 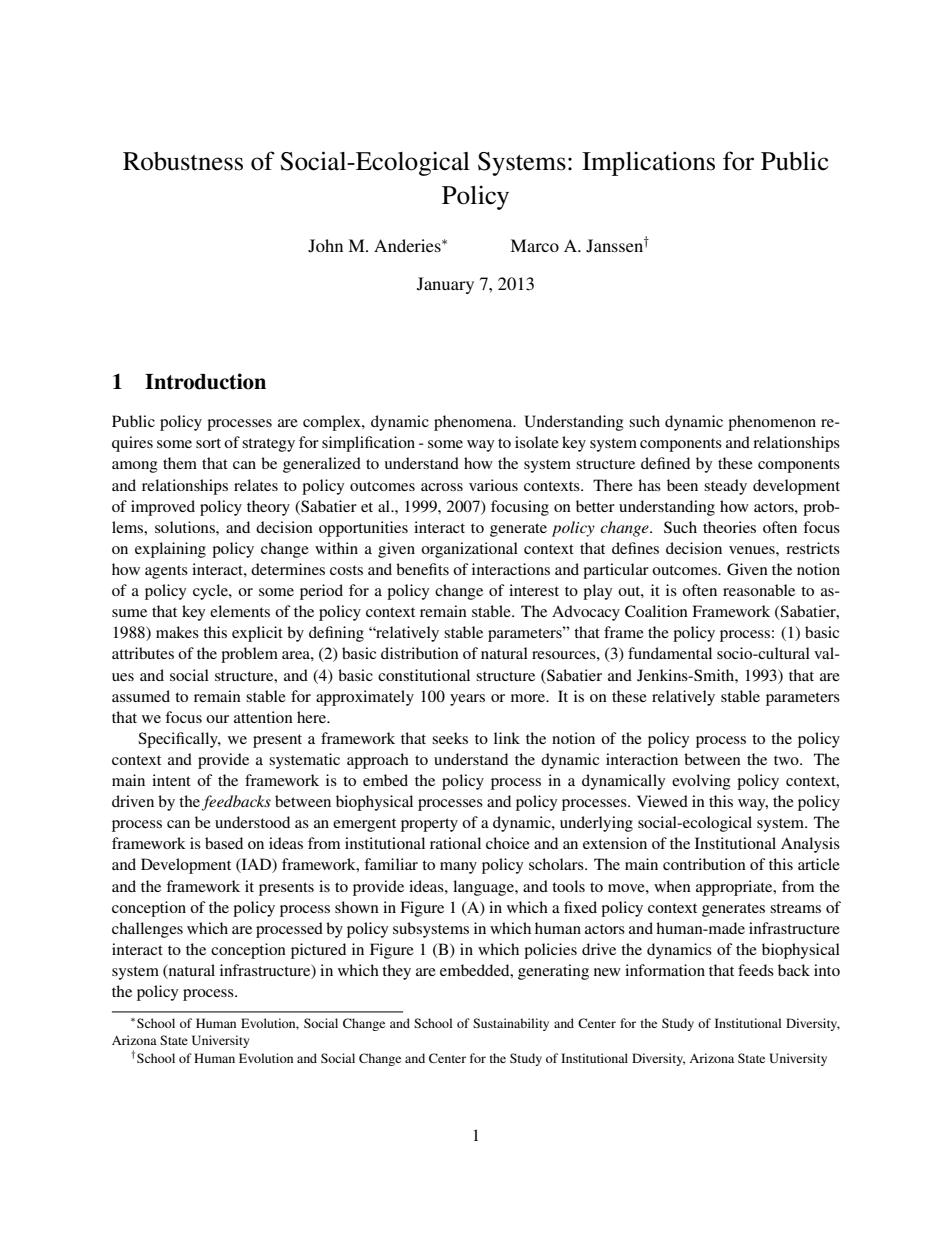 What do you see at coordinates (534, 590) in the screenshot?
I see `interest` at bounding box center [534, 590].
